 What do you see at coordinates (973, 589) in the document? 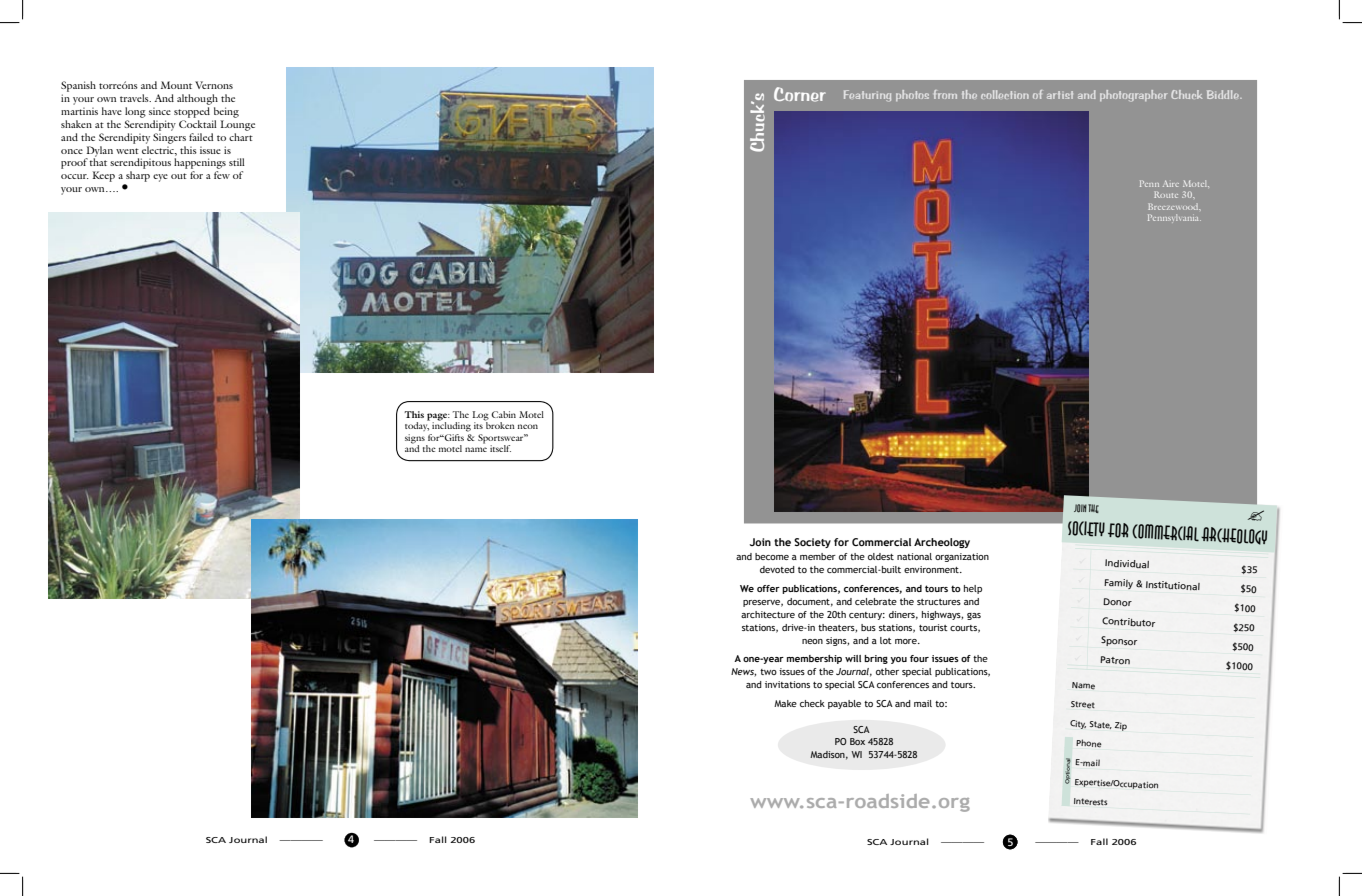
I see `help` at bounding box center [973, 589].
